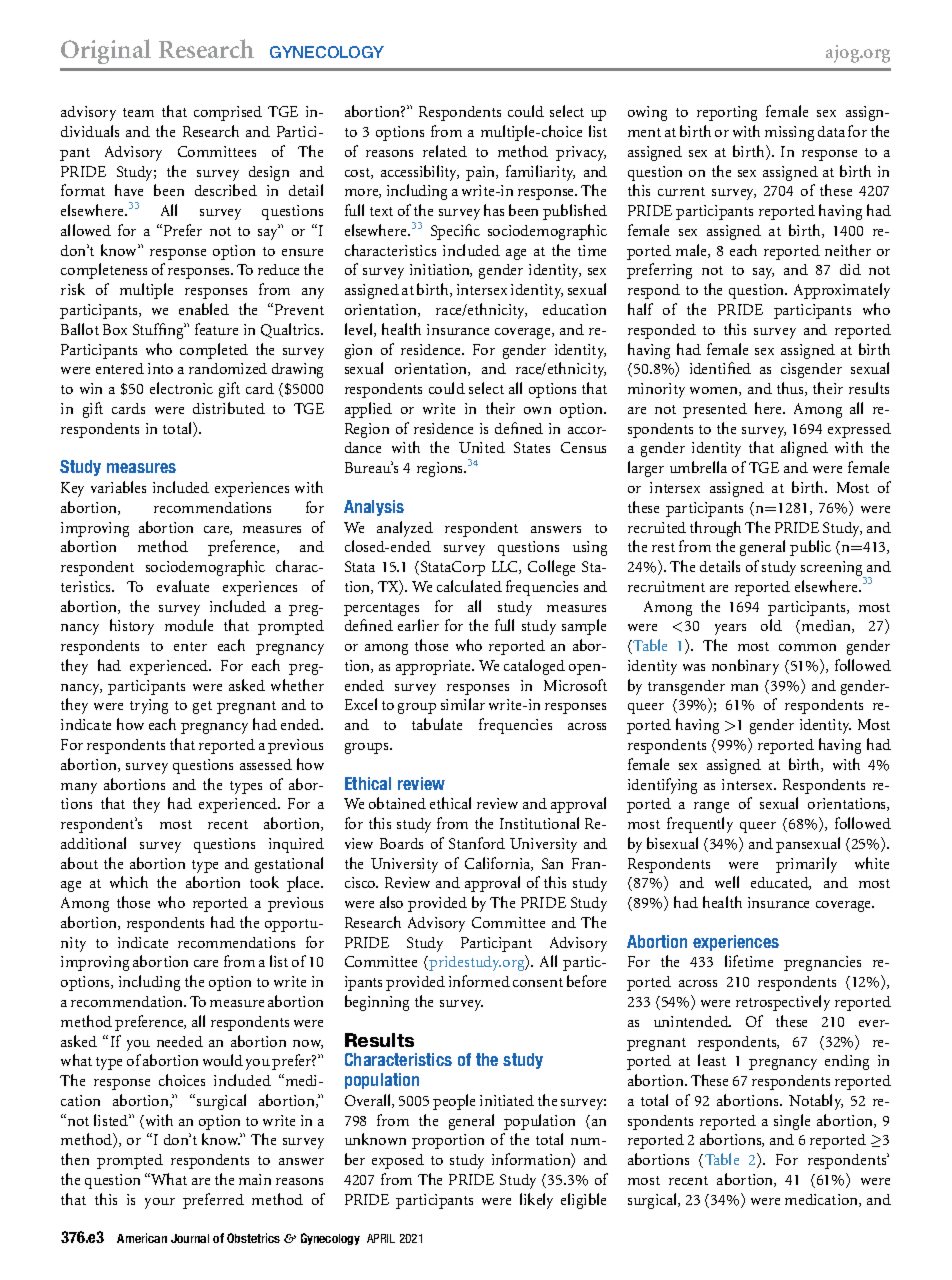 The height and width of the screenshot is (1280, 952). Describe the element at coordinates (727, 113) in the screenshot. I see `reporting` at that location.
